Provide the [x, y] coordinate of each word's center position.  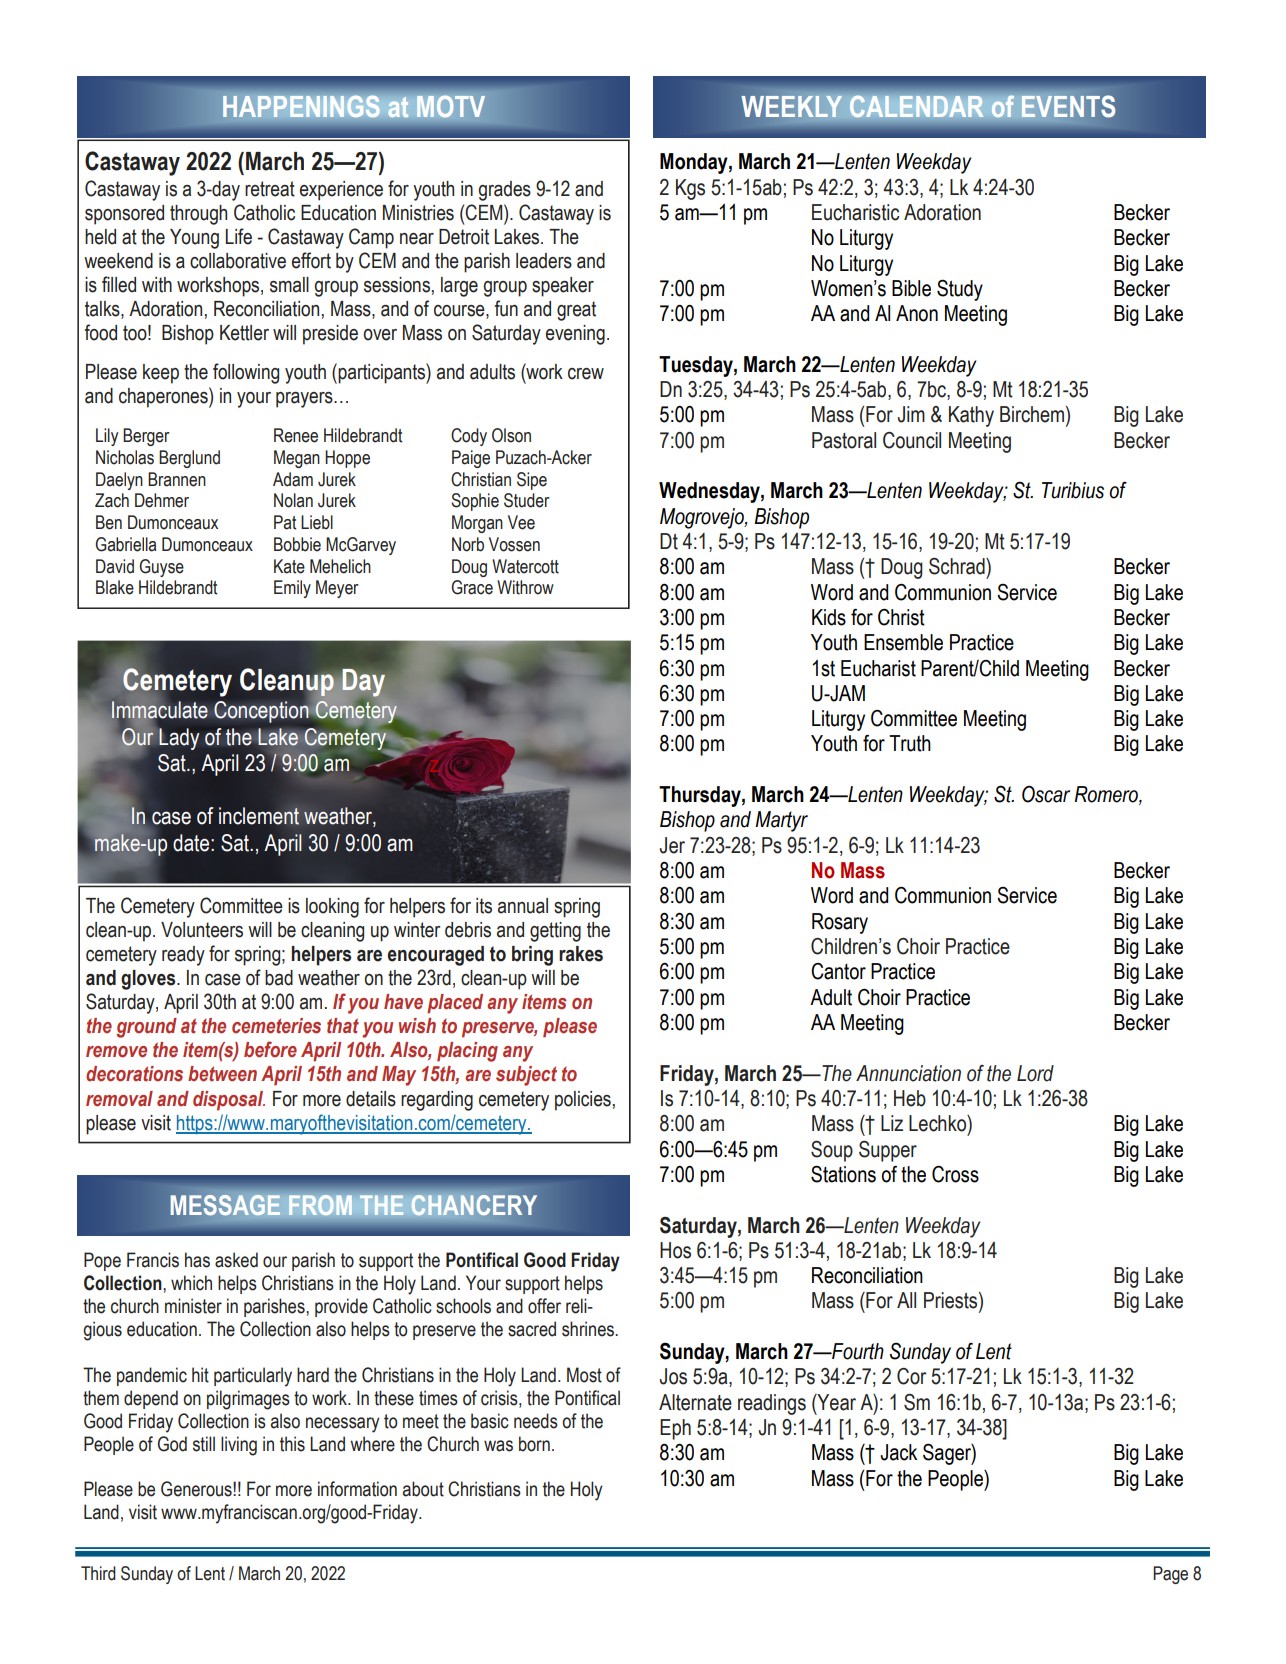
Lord [1035, 1073]
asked [236, 1260]
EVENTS [1068, 106]
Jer [672, 845]
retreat [270, 189]
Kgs [690, 189]
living [239, 1446]
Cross [955, 1174]
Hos [675, 1250]
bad [279, 978]
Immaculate [159, 710]
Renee [296, 435]
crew [586, 374]
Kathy [971, 416]
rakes [581, 954]
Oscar [1046, 794]
